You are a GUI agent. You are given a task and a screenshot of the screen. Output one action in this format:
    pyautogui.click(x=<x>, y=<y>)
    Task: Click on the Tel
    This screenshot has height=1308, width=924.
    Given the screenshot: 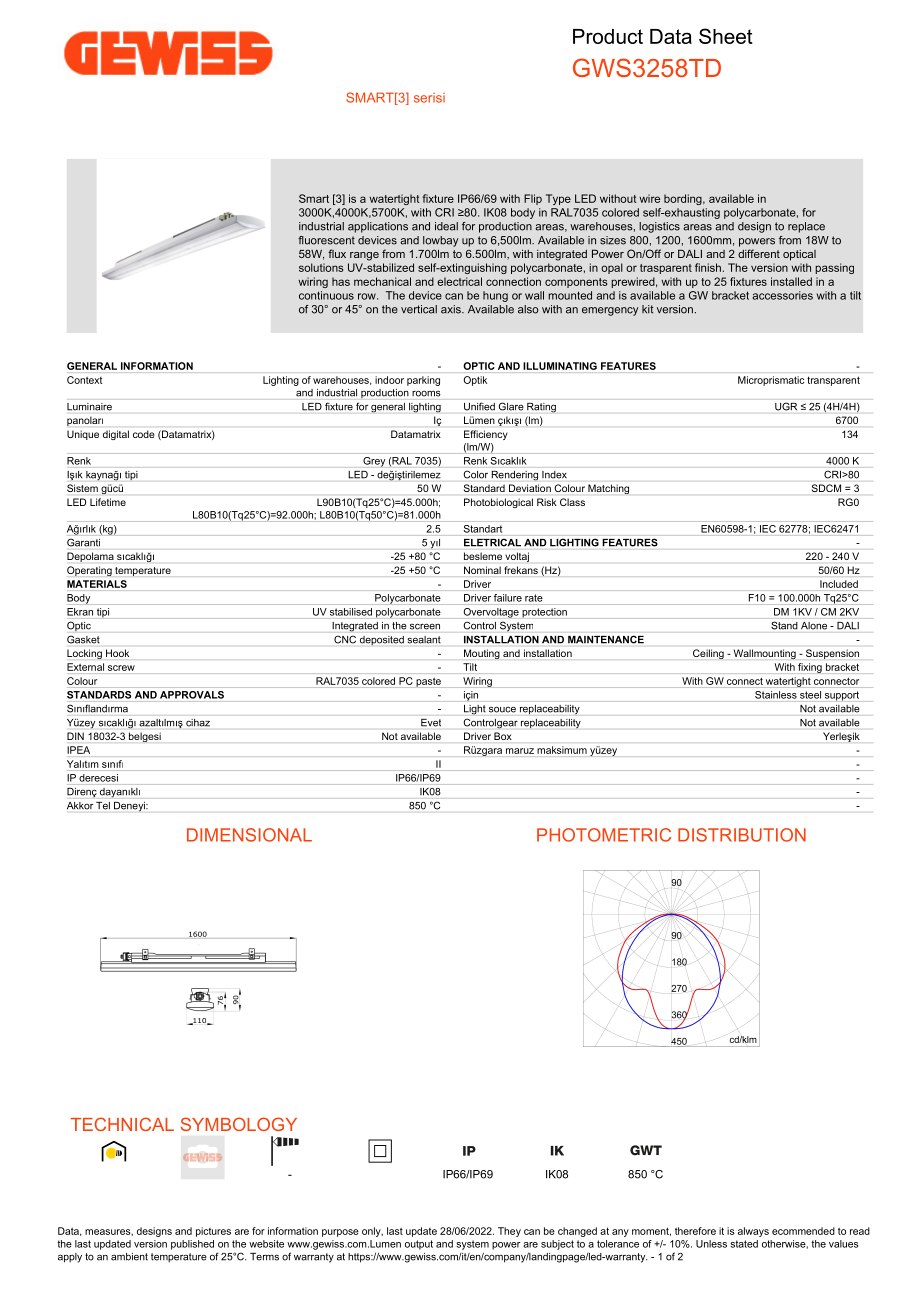 What is the action you would take?
    pyautogui.click(x=103, y=806)
